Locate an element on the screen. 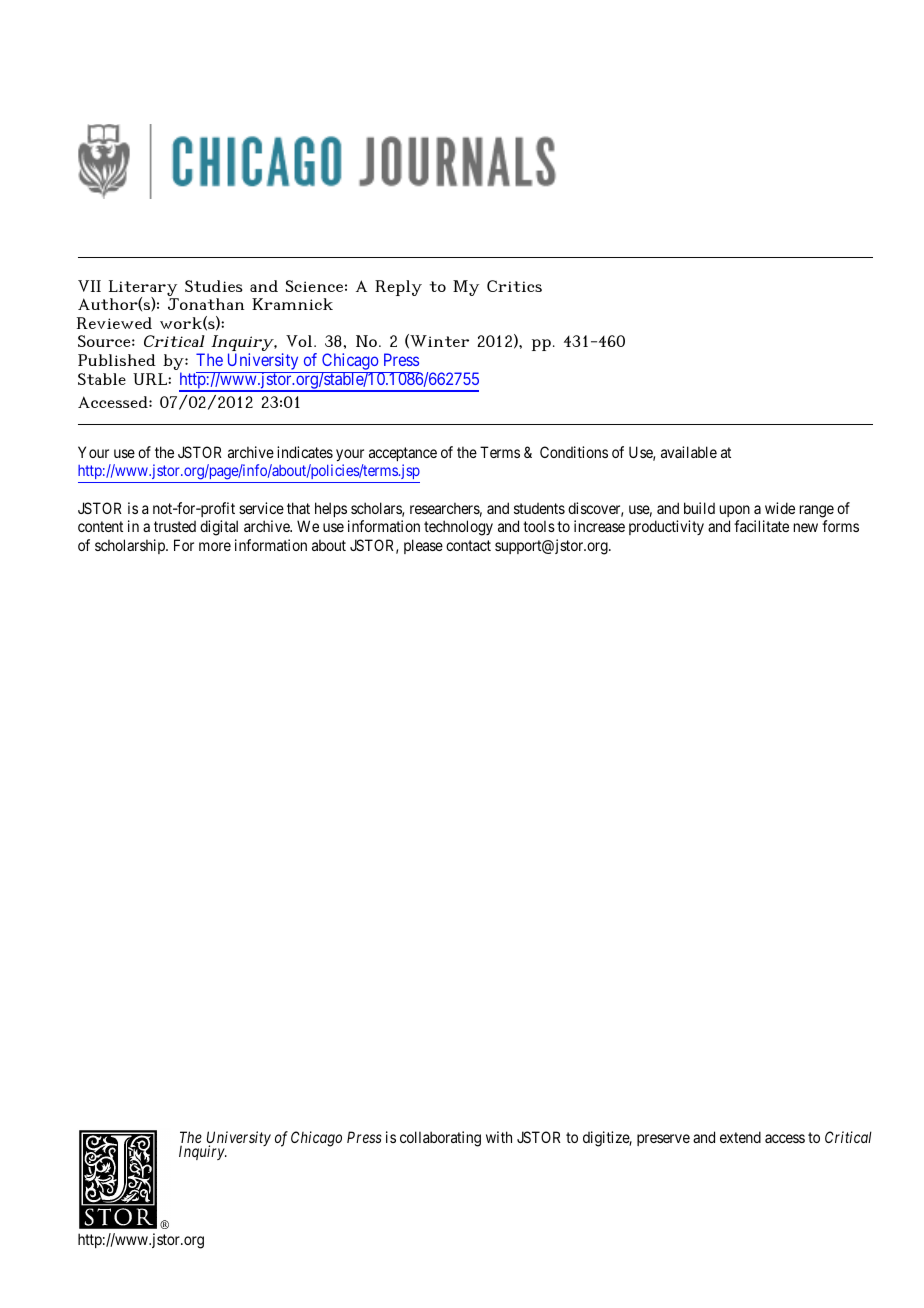 This screenshot has width=924, height=1308. available is located at coordinates (689, 452).
